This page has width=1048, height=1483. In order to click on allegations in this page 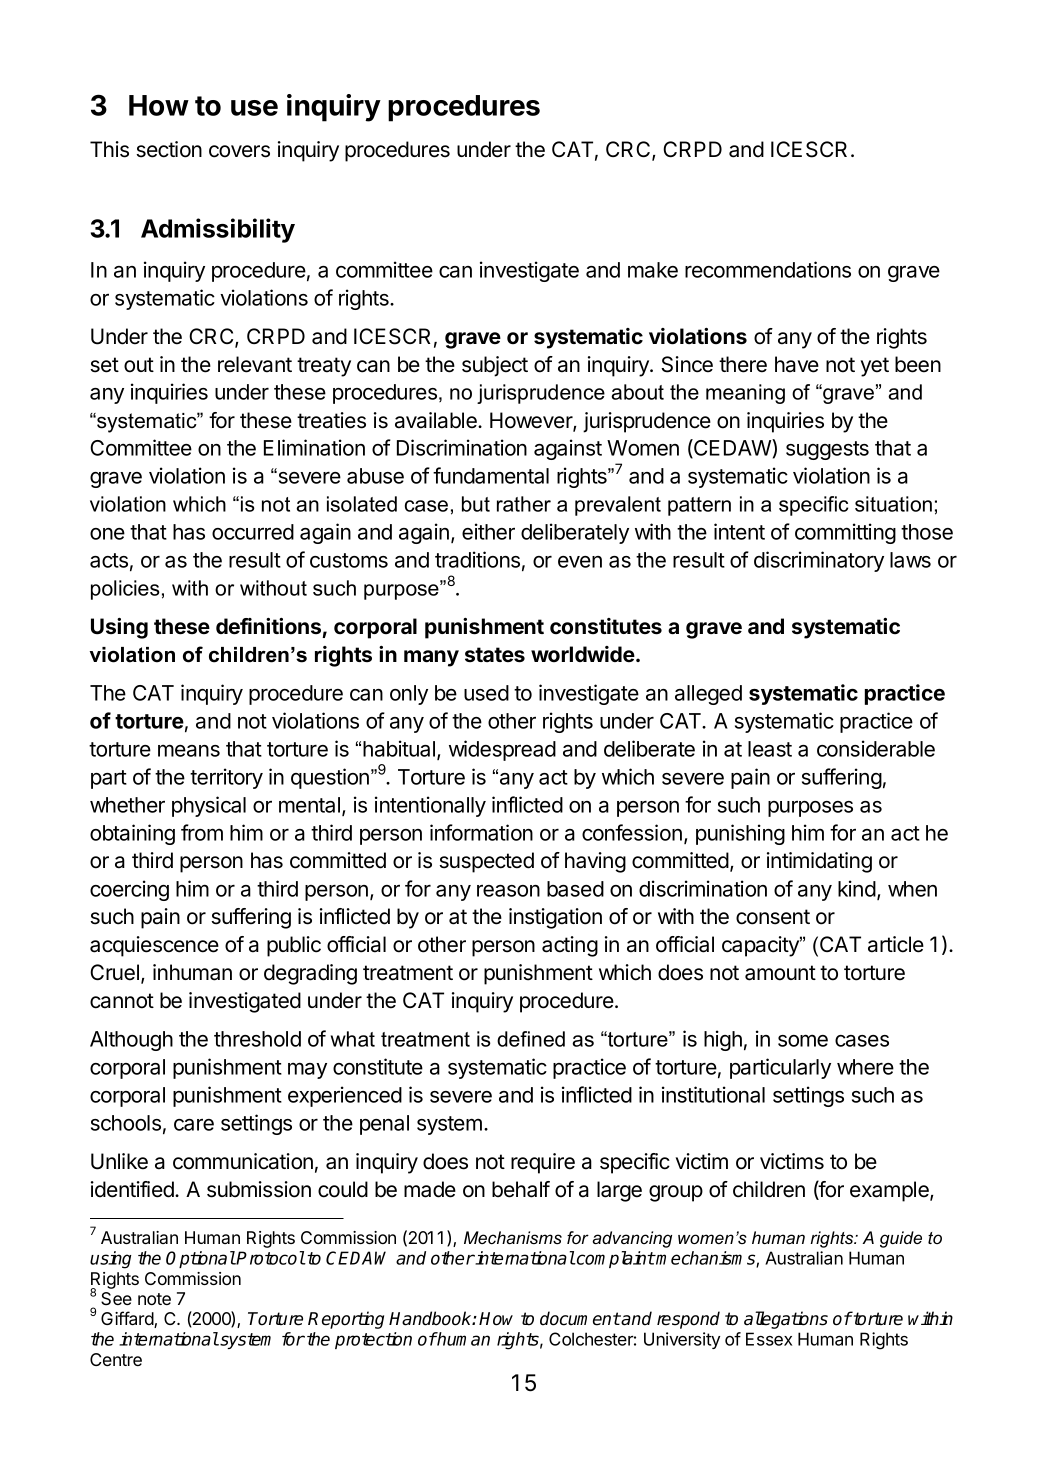, I will do `click(786, 1320)`.
